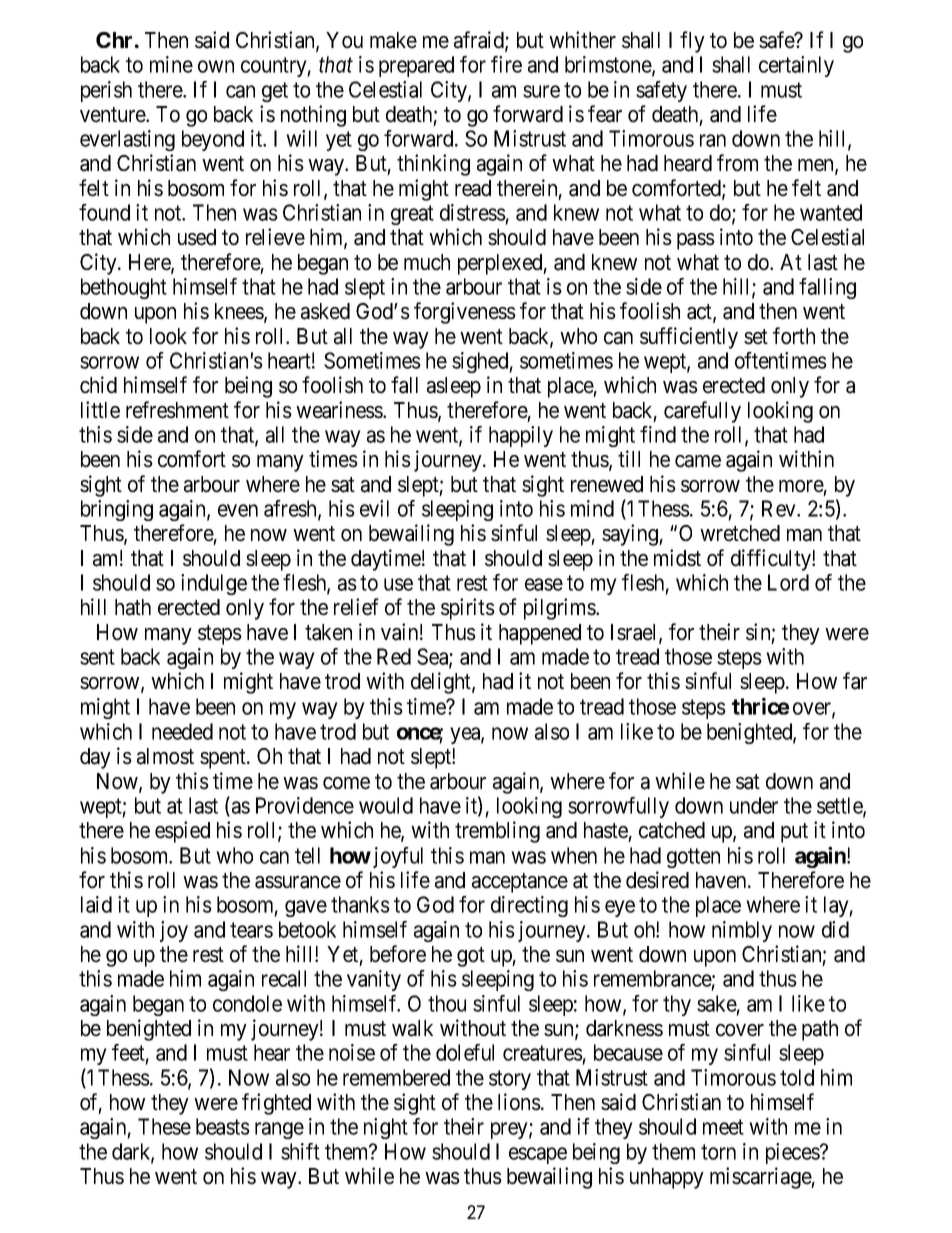 This image has height=1233, width=952. Describe the element at coordinates (238, 510) in the image. I see `even` at that location.
